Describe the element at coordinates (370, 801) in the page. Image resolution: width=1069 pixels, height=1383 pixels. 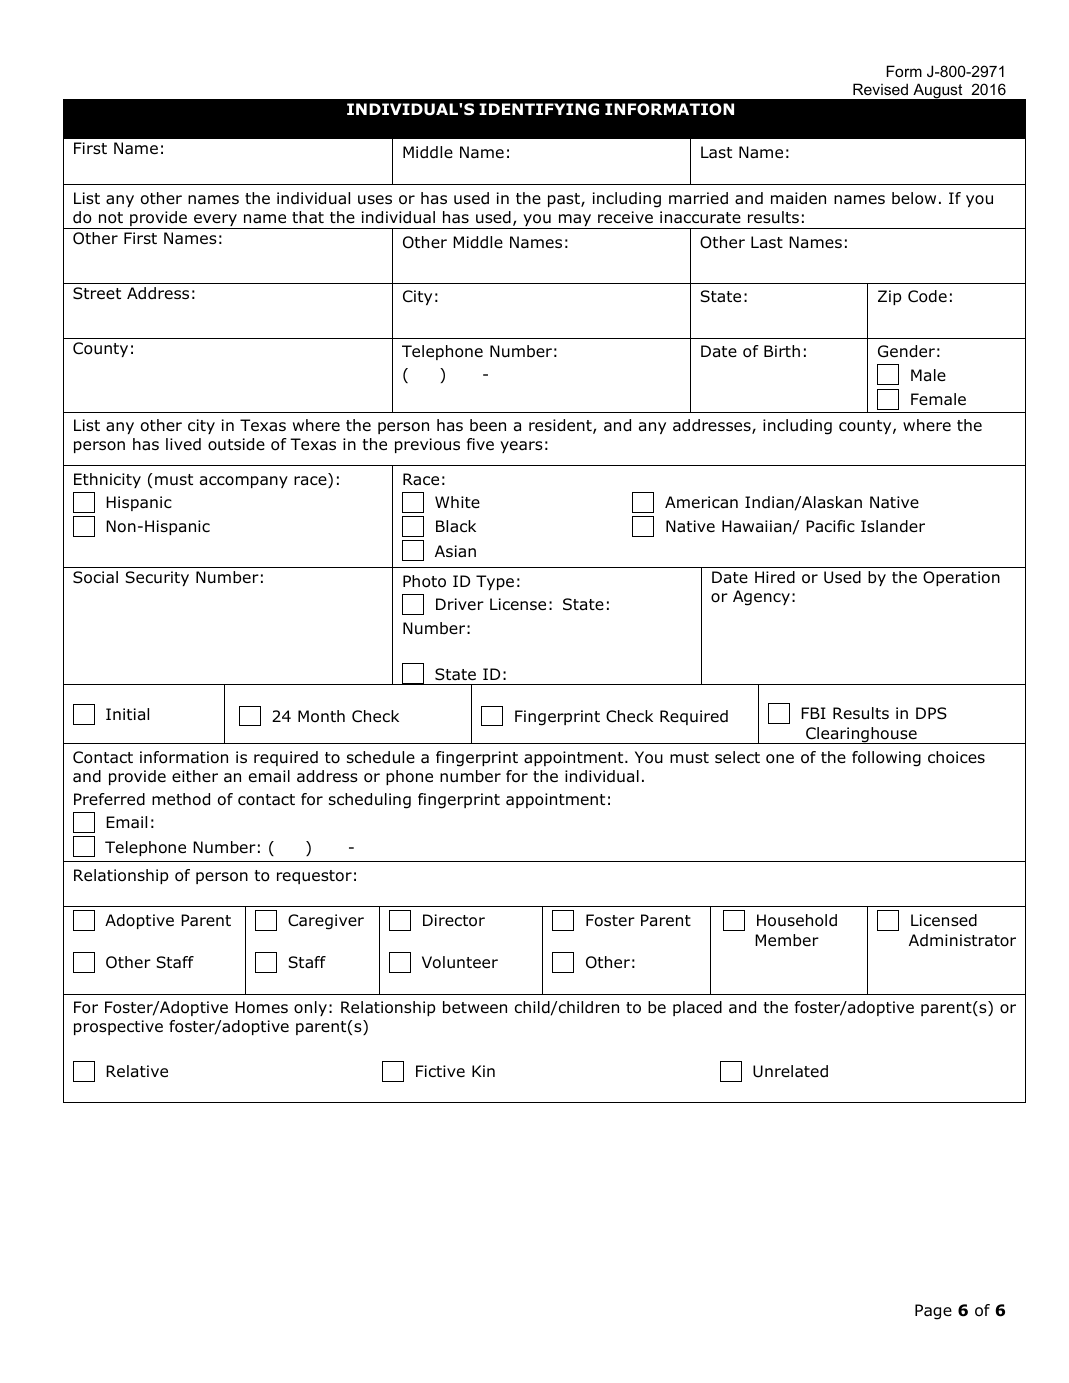
I see `scheduling` at that location.
